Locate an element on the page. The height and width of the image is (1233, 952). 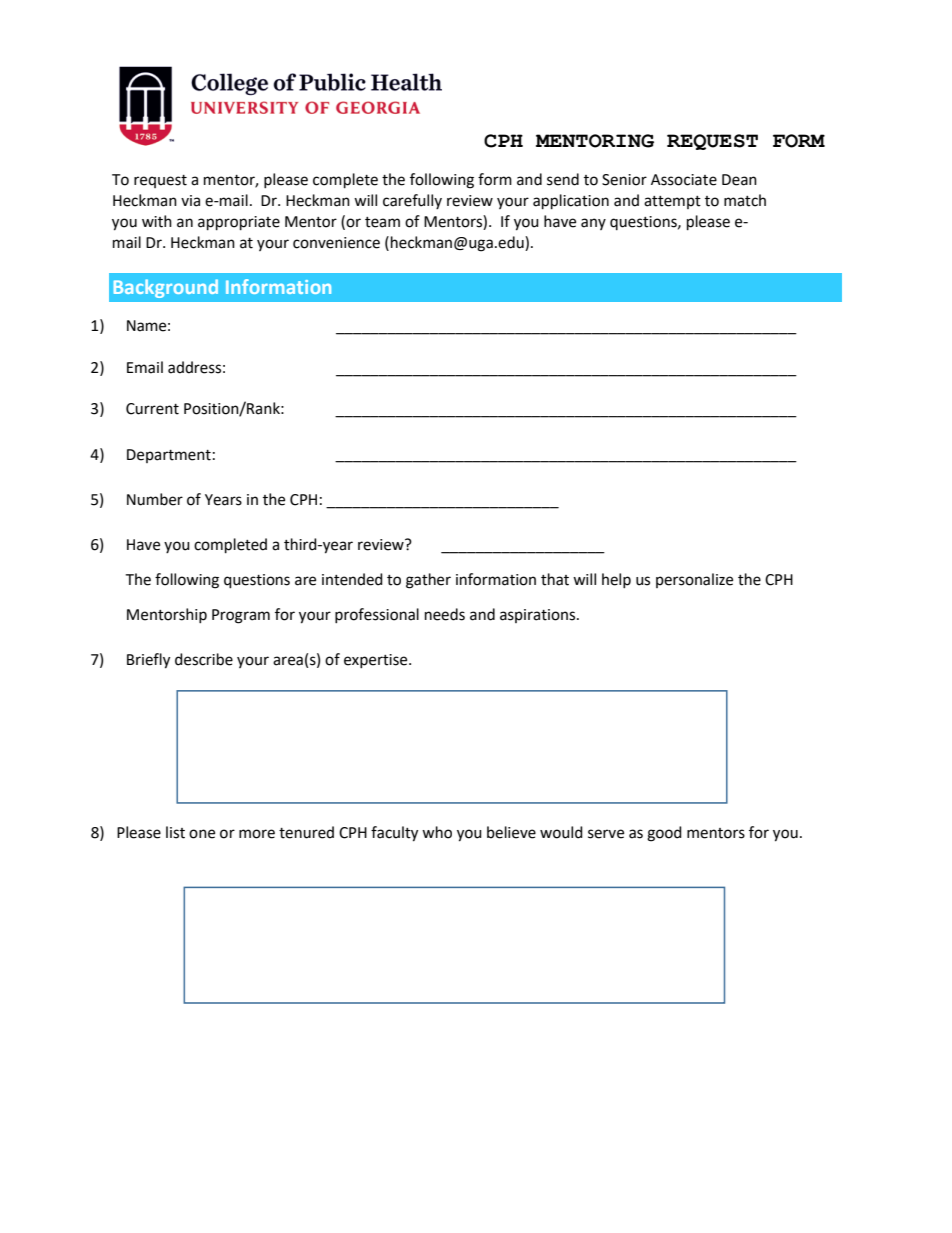
personalize is located at coordinates (694, 580).
